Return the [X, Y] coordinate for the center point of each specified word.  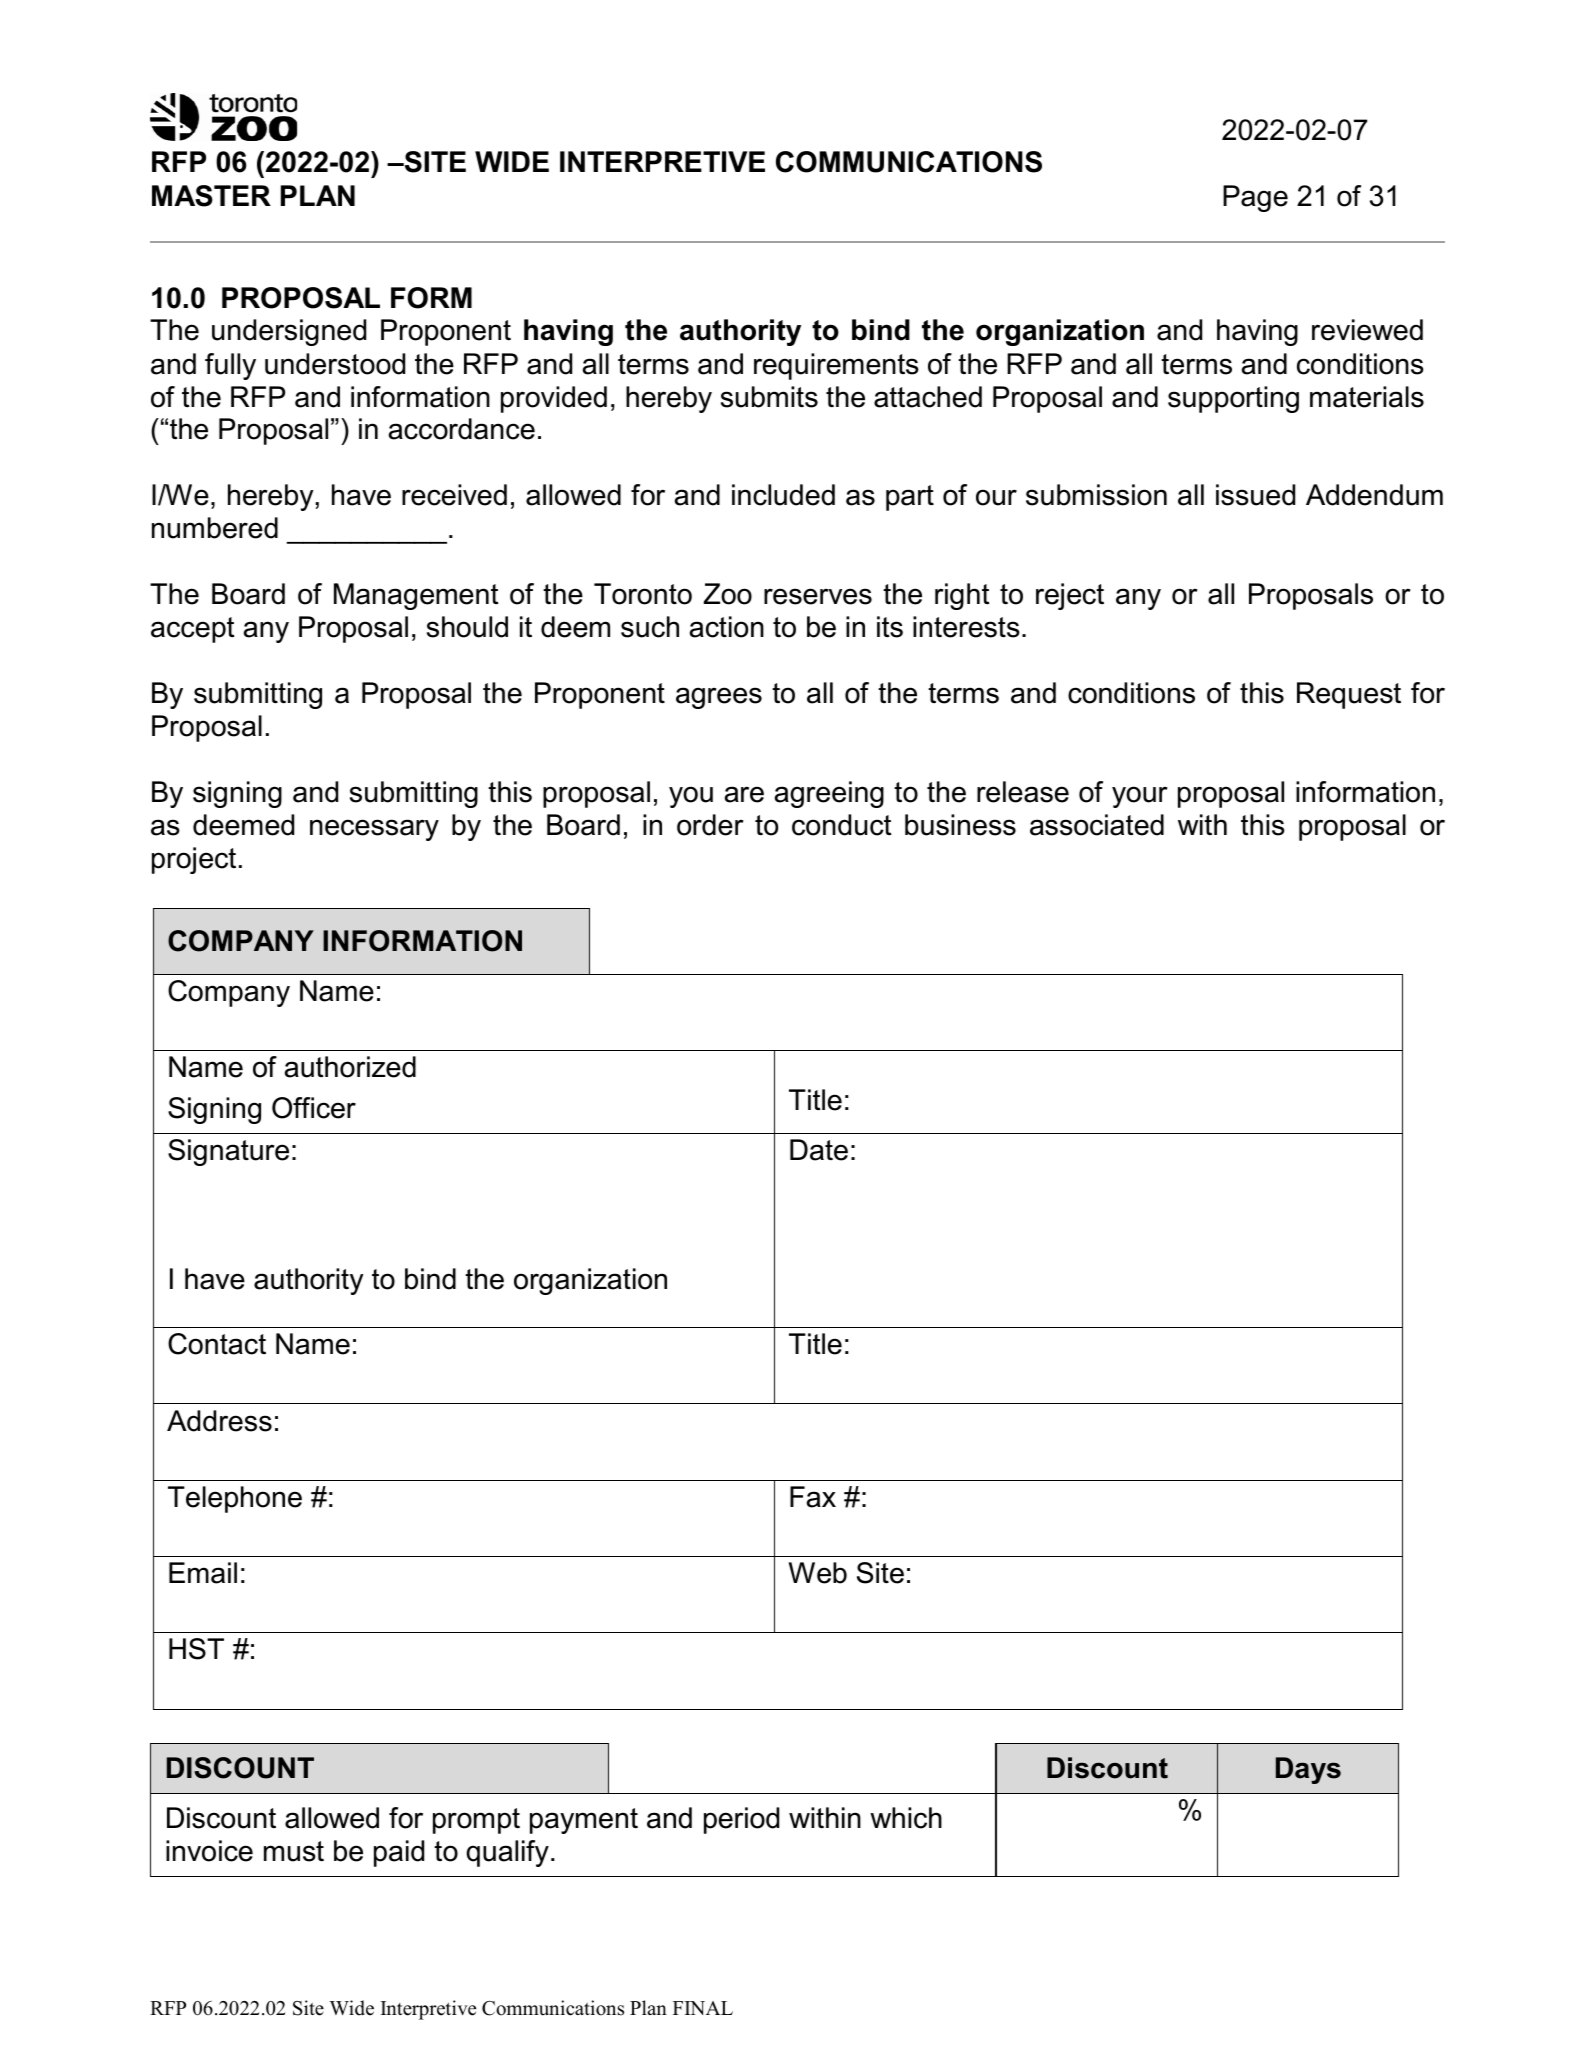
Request [1349, 695]
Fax [813, 1497]
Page [1255, 198]
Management [416, 596]
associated [1097, 825]
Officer [314, 1108]
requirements [836, 366]
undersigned [289, 332]
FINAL [703, 2008]
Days [1308, 1770]
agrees [719, 698]
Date [819, 1150]
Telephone [235, 1499]
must [294, 1851]
